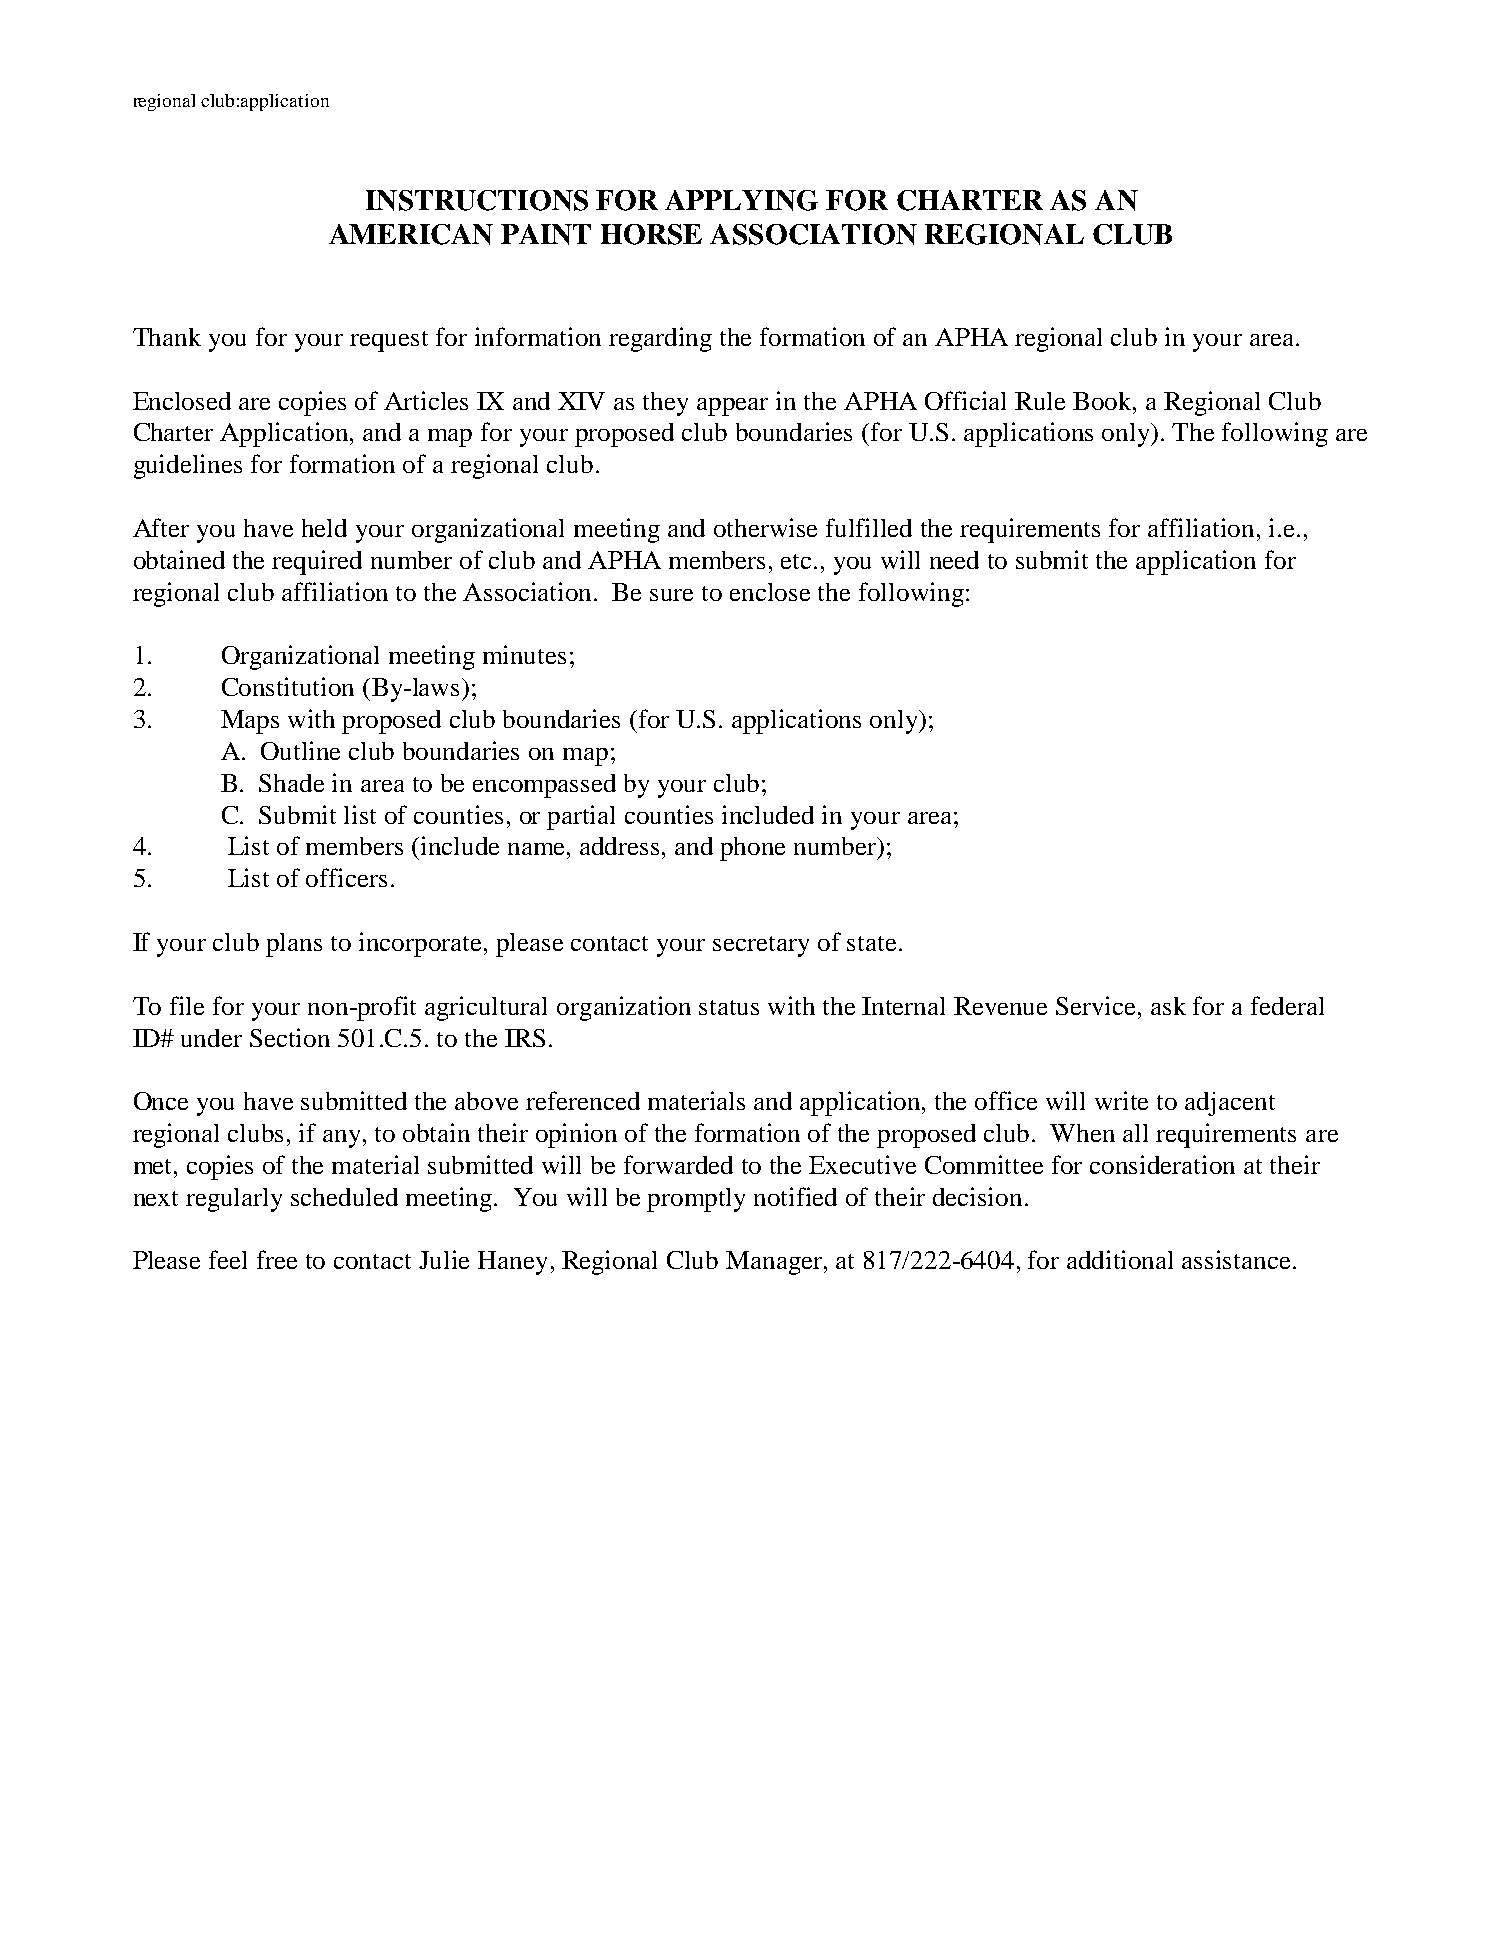 This image has width=1503, height=1946. What do you see at coordinates (954, 560) in the image?
I see `need` at bounding box center [954, 560].
